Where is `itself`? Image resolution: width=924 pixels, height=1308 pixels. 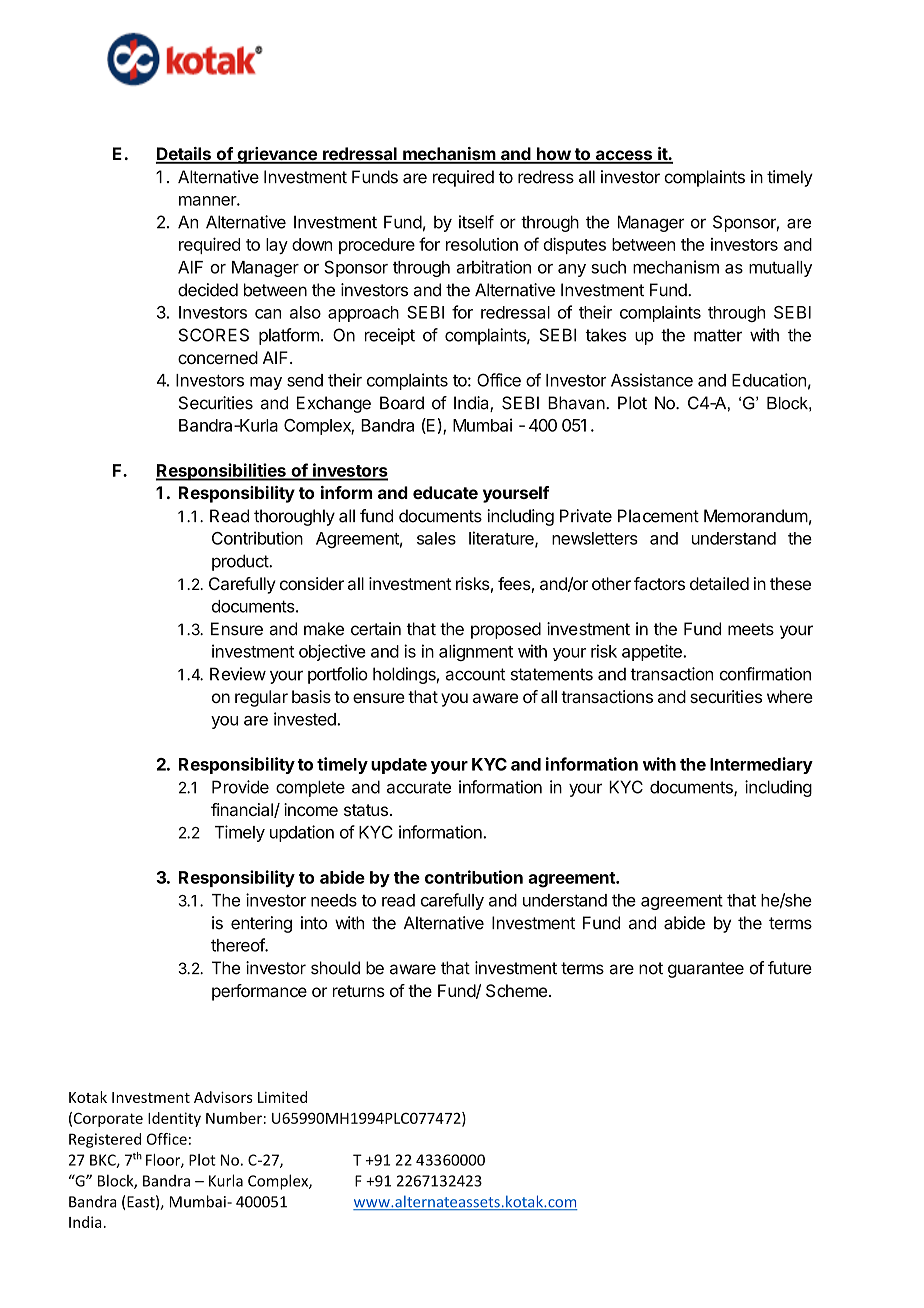 itself is located at coordinates (476, 222).
